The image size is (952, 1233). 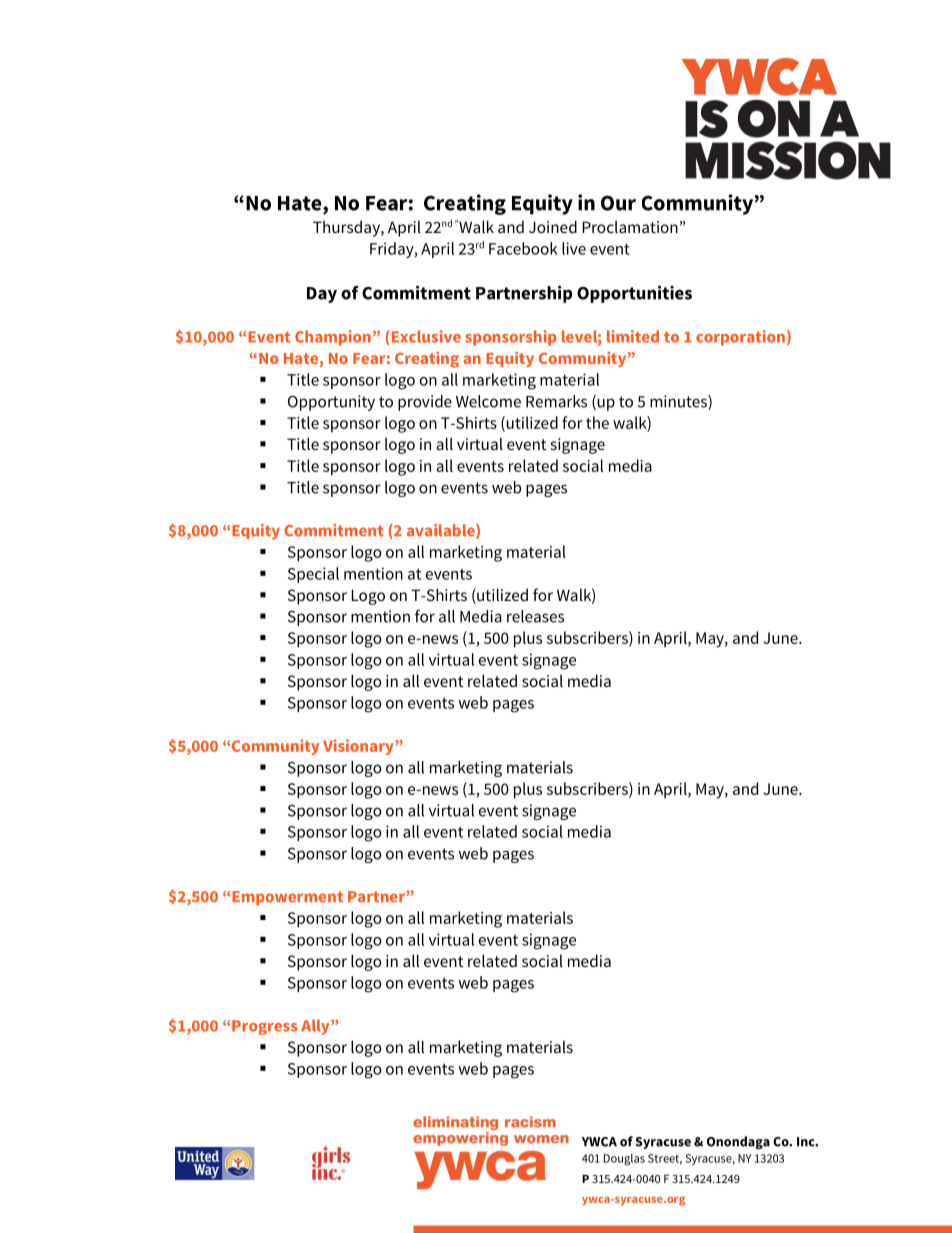 I want to click on Ally, so click(x=316, y=1027).
